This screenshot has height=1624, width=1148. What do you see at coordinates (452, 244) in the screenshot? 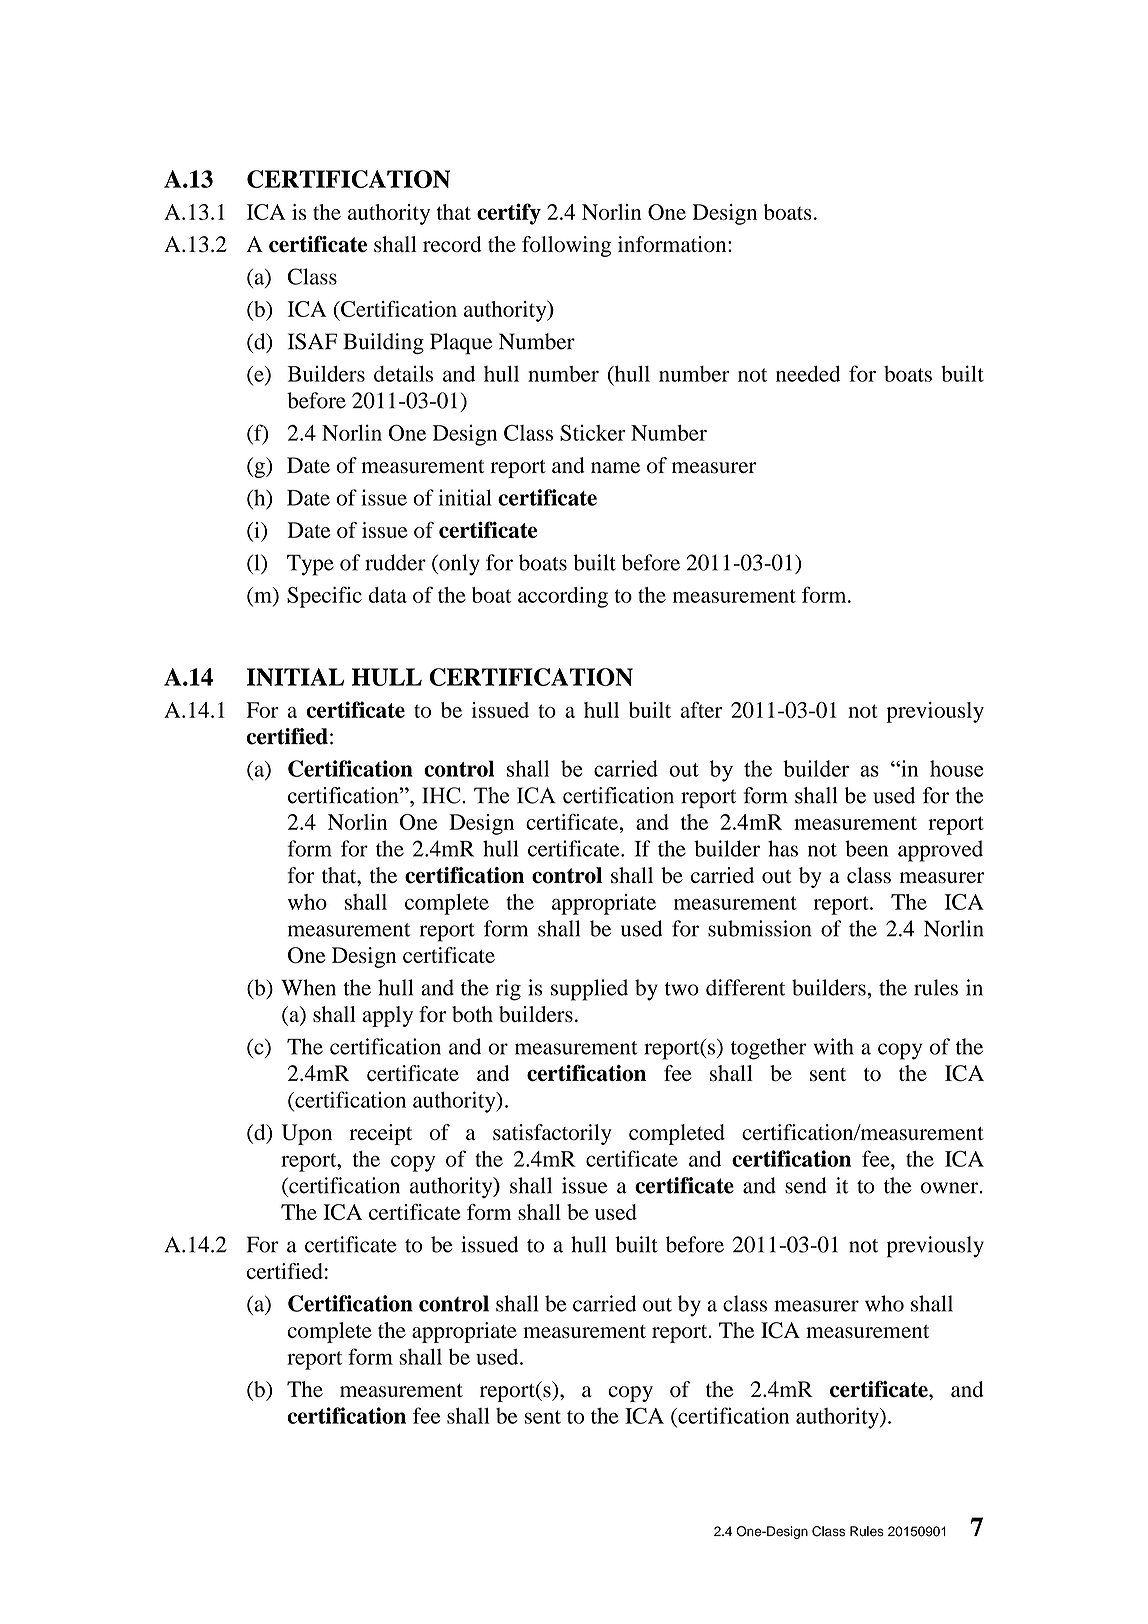
I see `record` at bounding box center [452, 244].
